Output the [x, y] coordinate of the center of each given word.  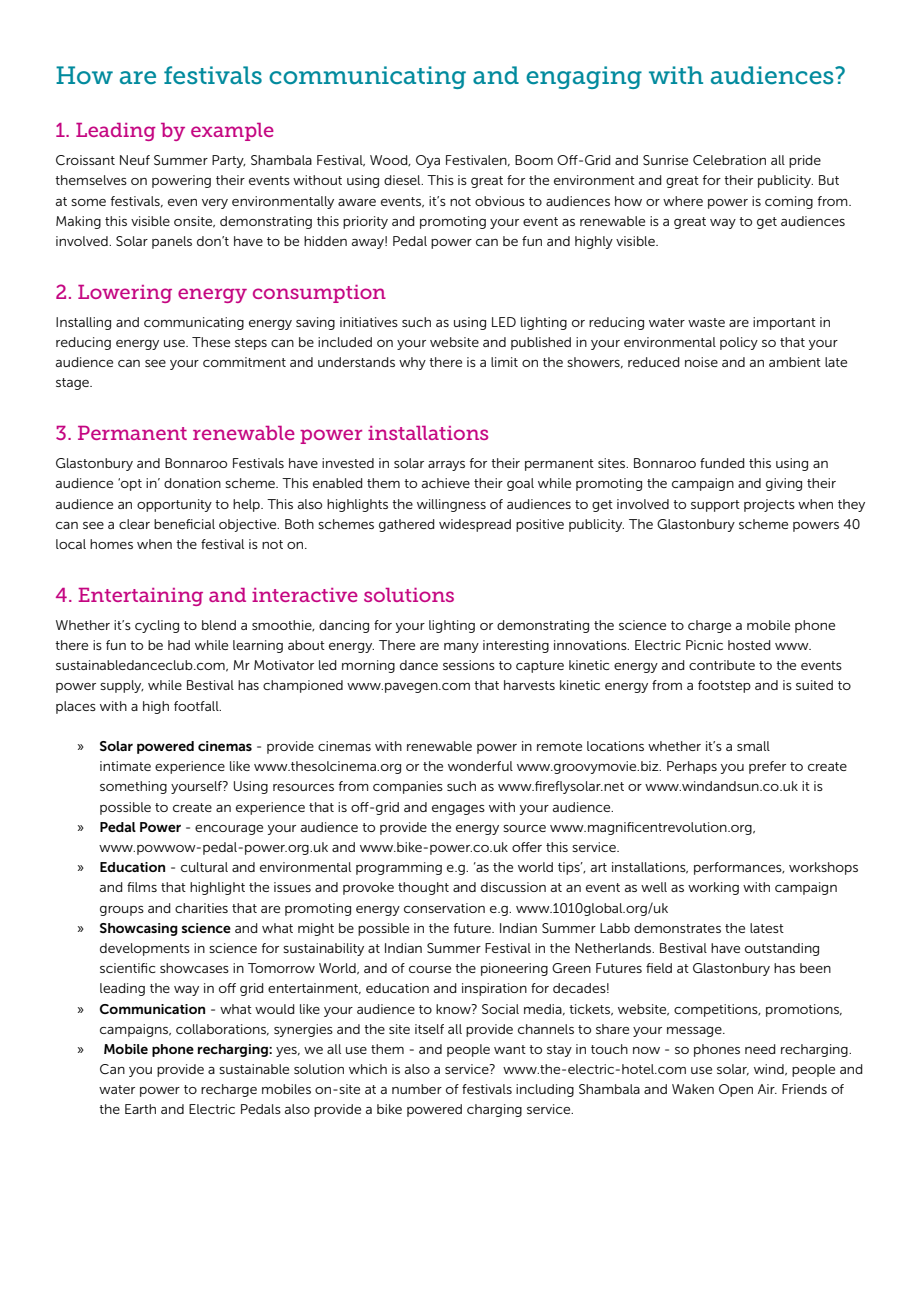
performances [739, 868]
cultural [204, 867]
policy [739, 343]
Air [767, 1089]
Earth [140, 1109]
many [461, 648]
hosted [749, 645]
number [417, 1089]
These [211, 342]
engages [458, 810]
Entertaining [140, 597]
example [232, 132]
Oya [428, 161]
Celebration [729, 160]
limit [504, 362]
